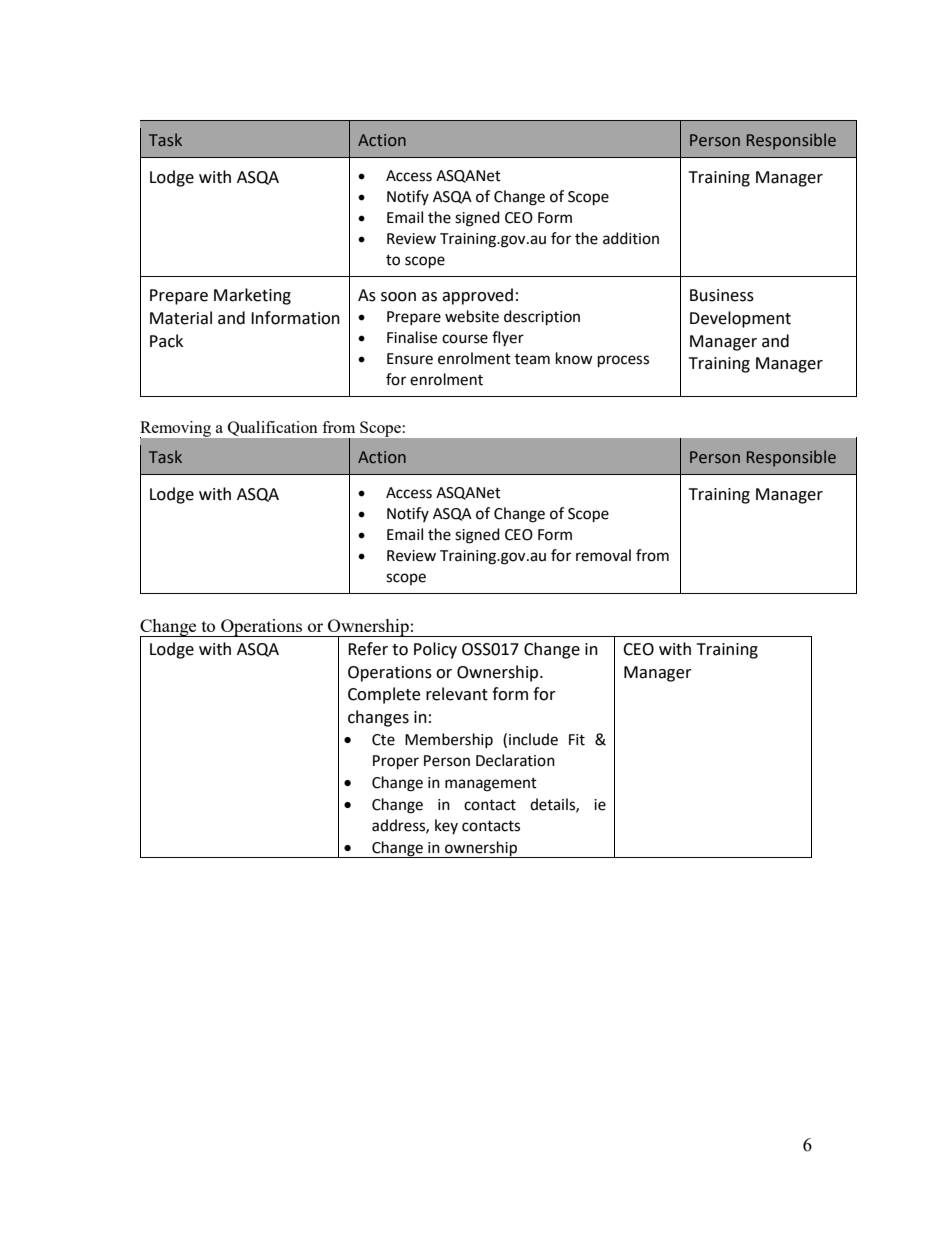 This screenshot has height=1233, width=952. What do you see at coordinates (272, 428) in the screenshot?
I see `Qualification` at bounding box center [272, 428].
